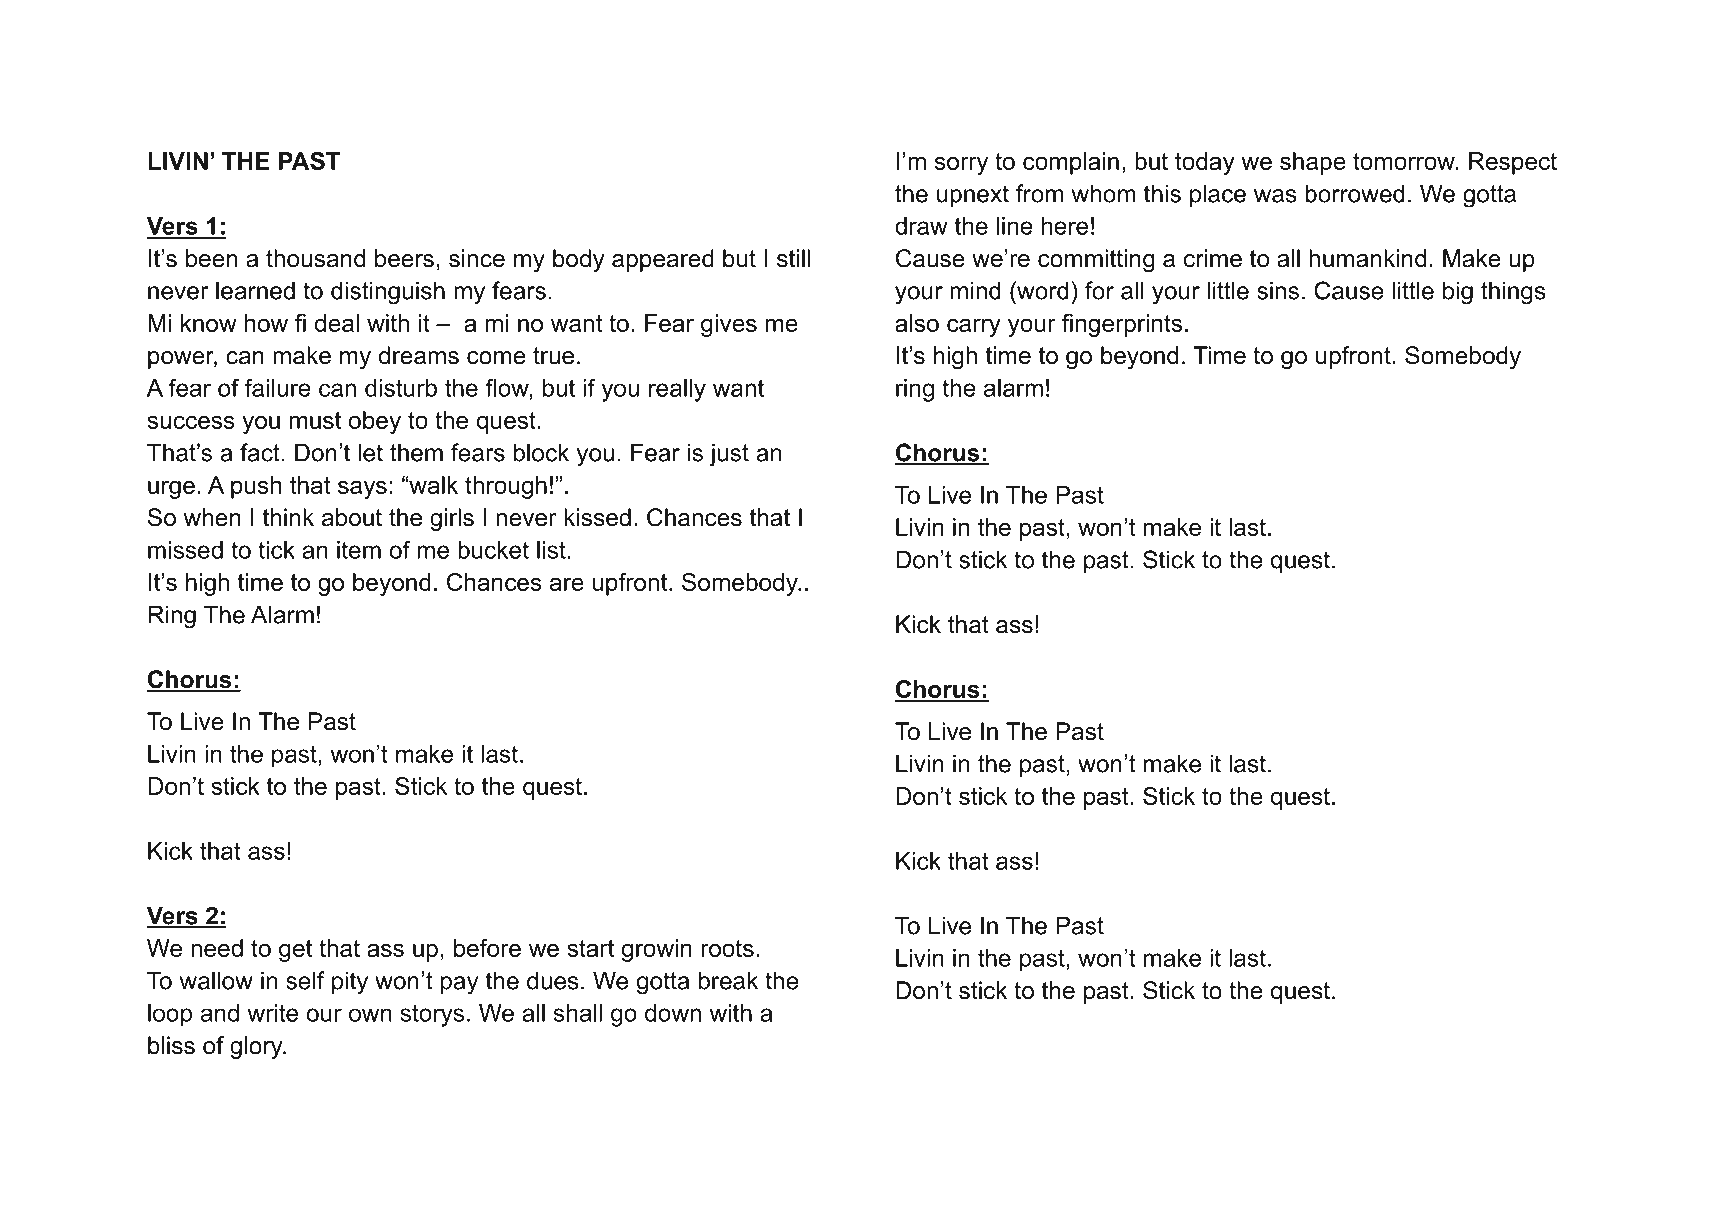  Describe the element at coordinates (961, 165) in the screenshot. I see `sorry` at that location.
